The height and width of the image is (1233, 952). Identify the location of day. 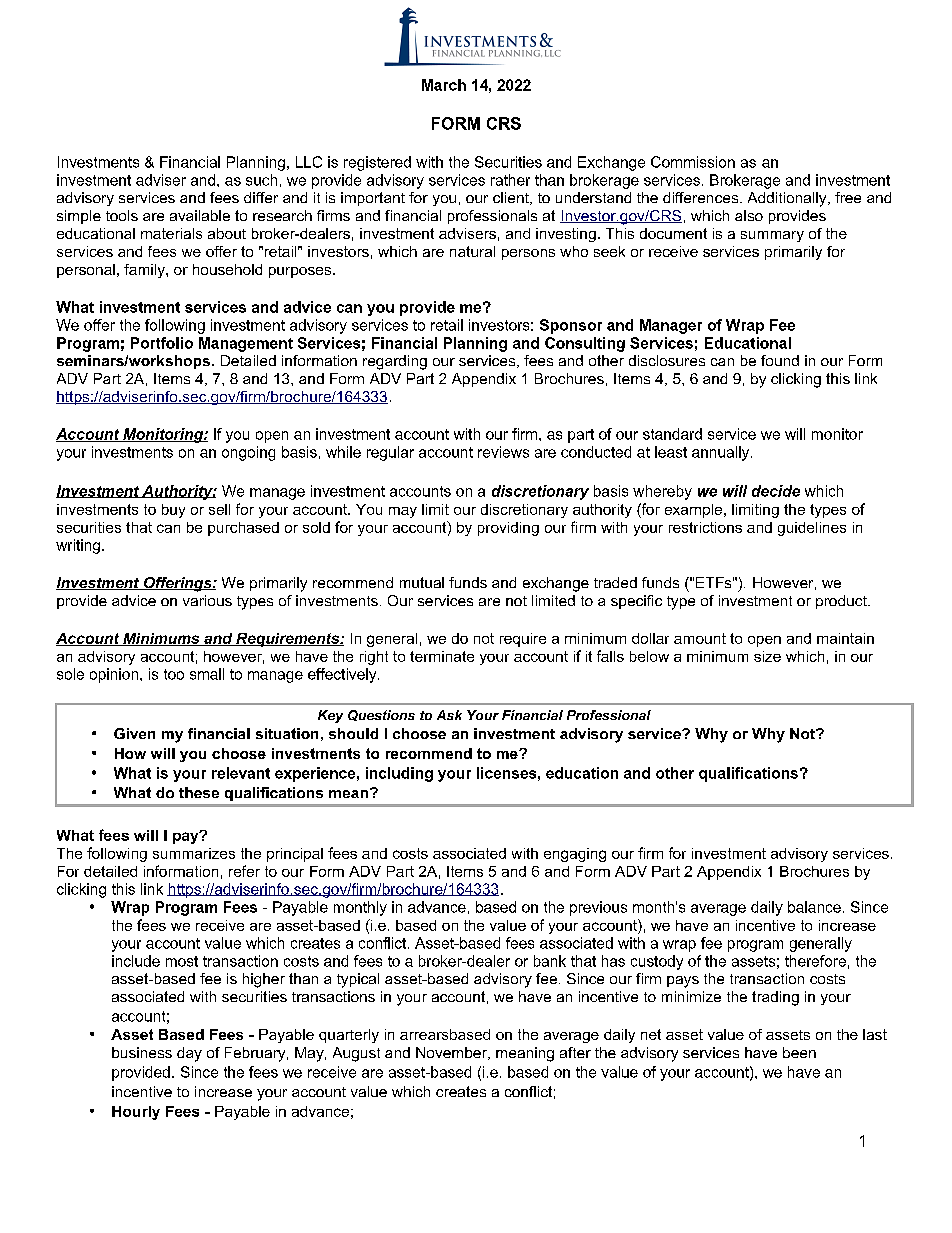
(189, 1054).
